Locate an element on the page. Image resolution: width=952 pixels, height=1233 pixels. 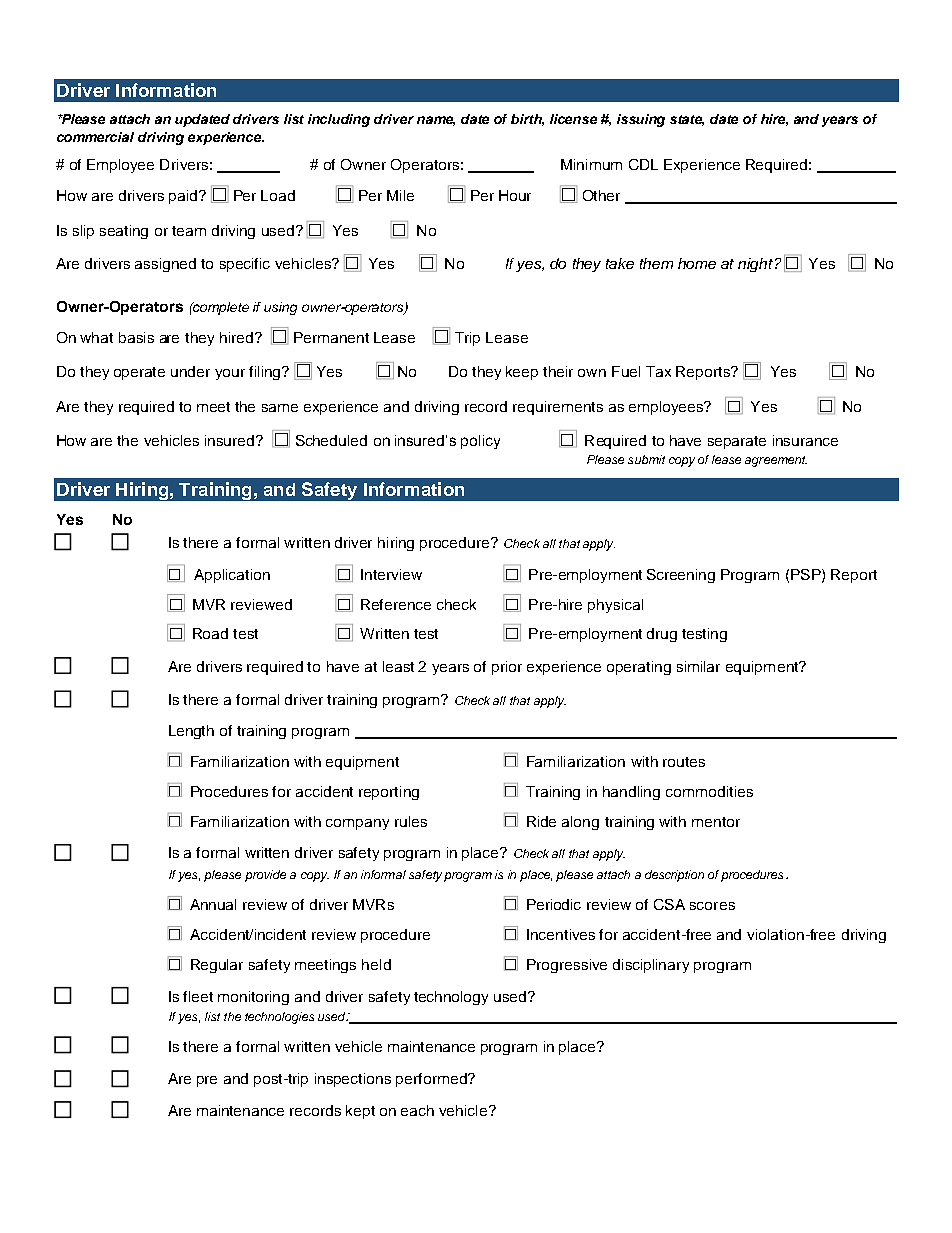
policy is located at coordinates (480, 442).
